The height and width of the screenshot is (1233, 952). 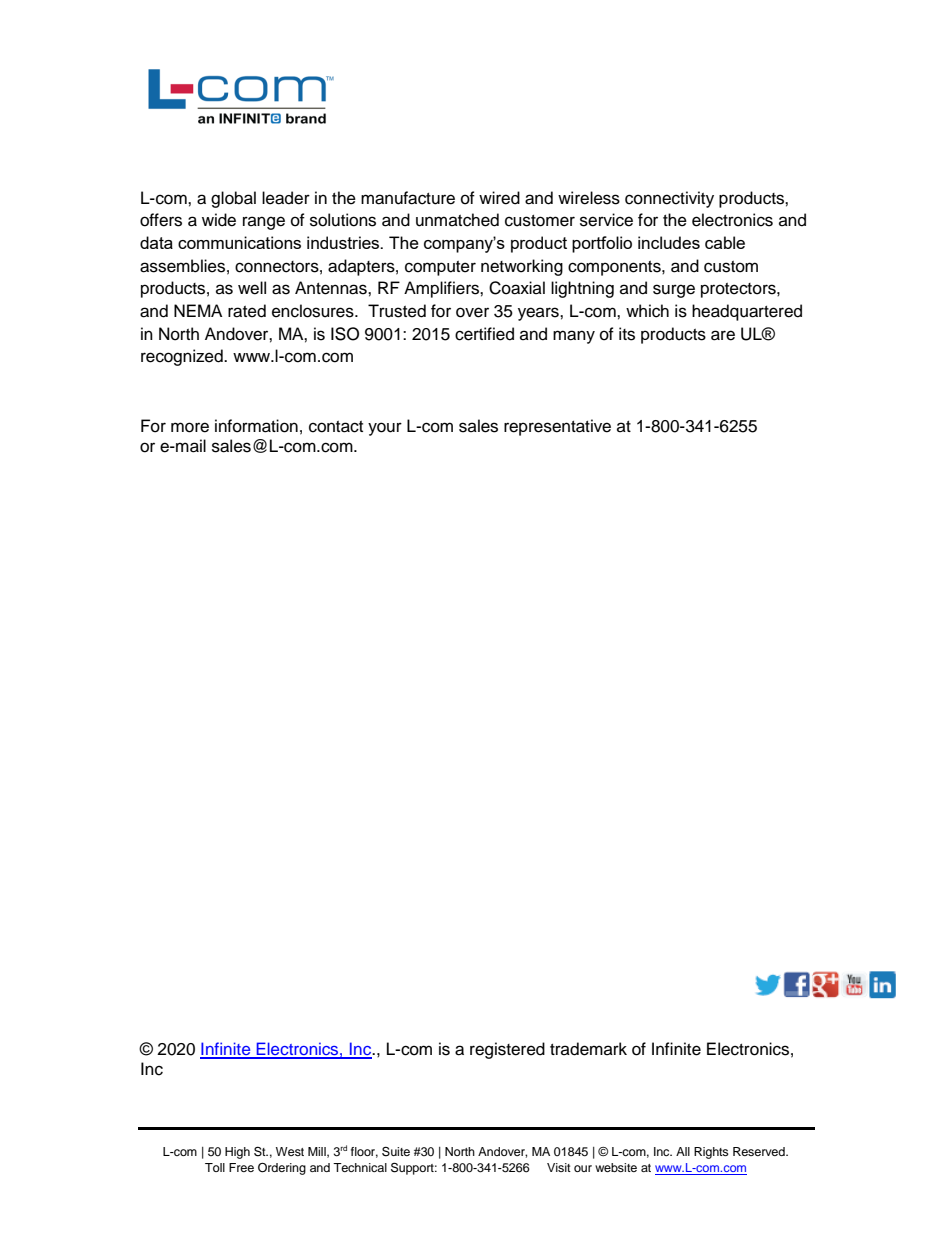 I want to click on your, so click(x=385, y=429).
